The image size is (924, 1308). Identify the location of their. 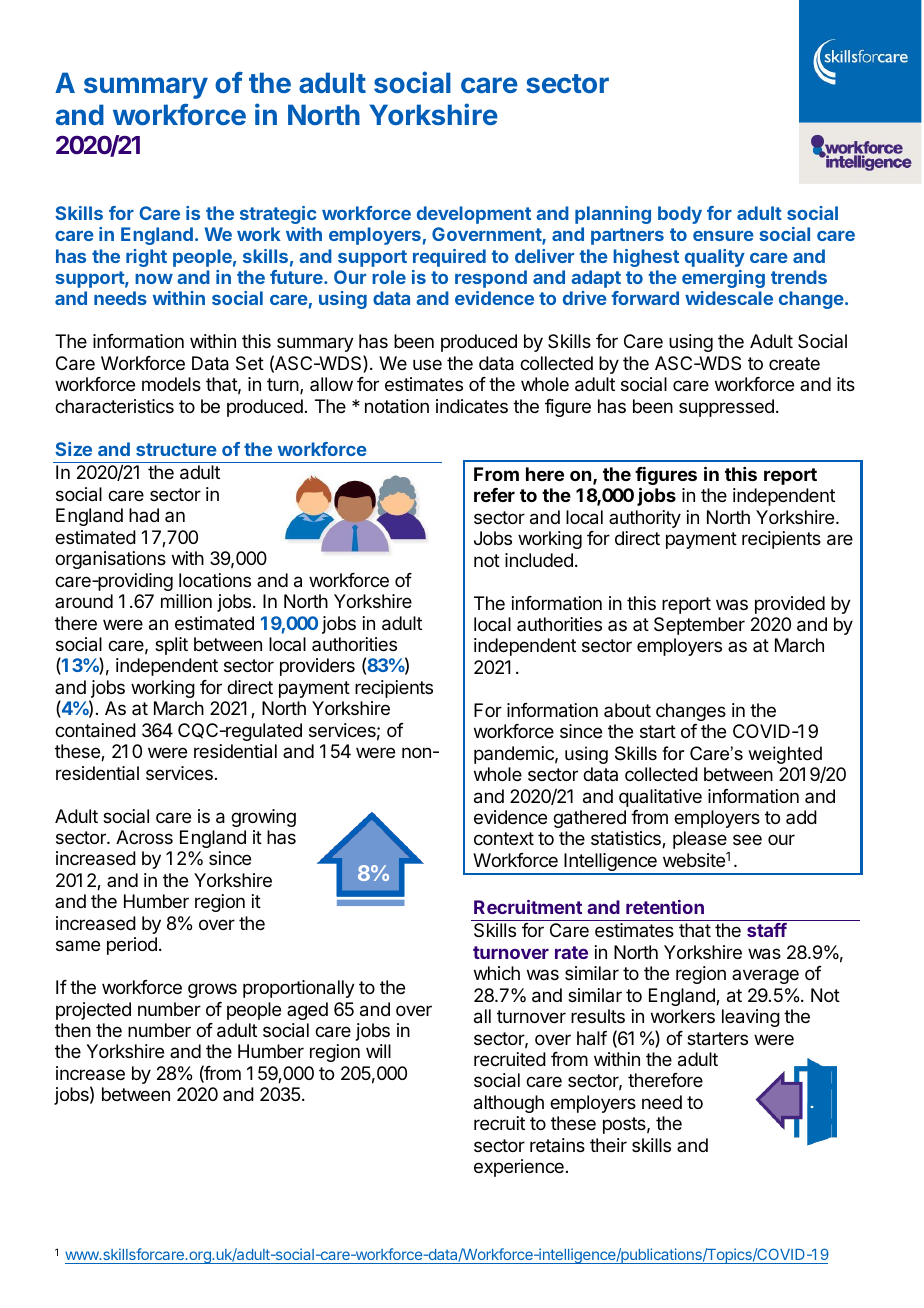
(608, 1145).
